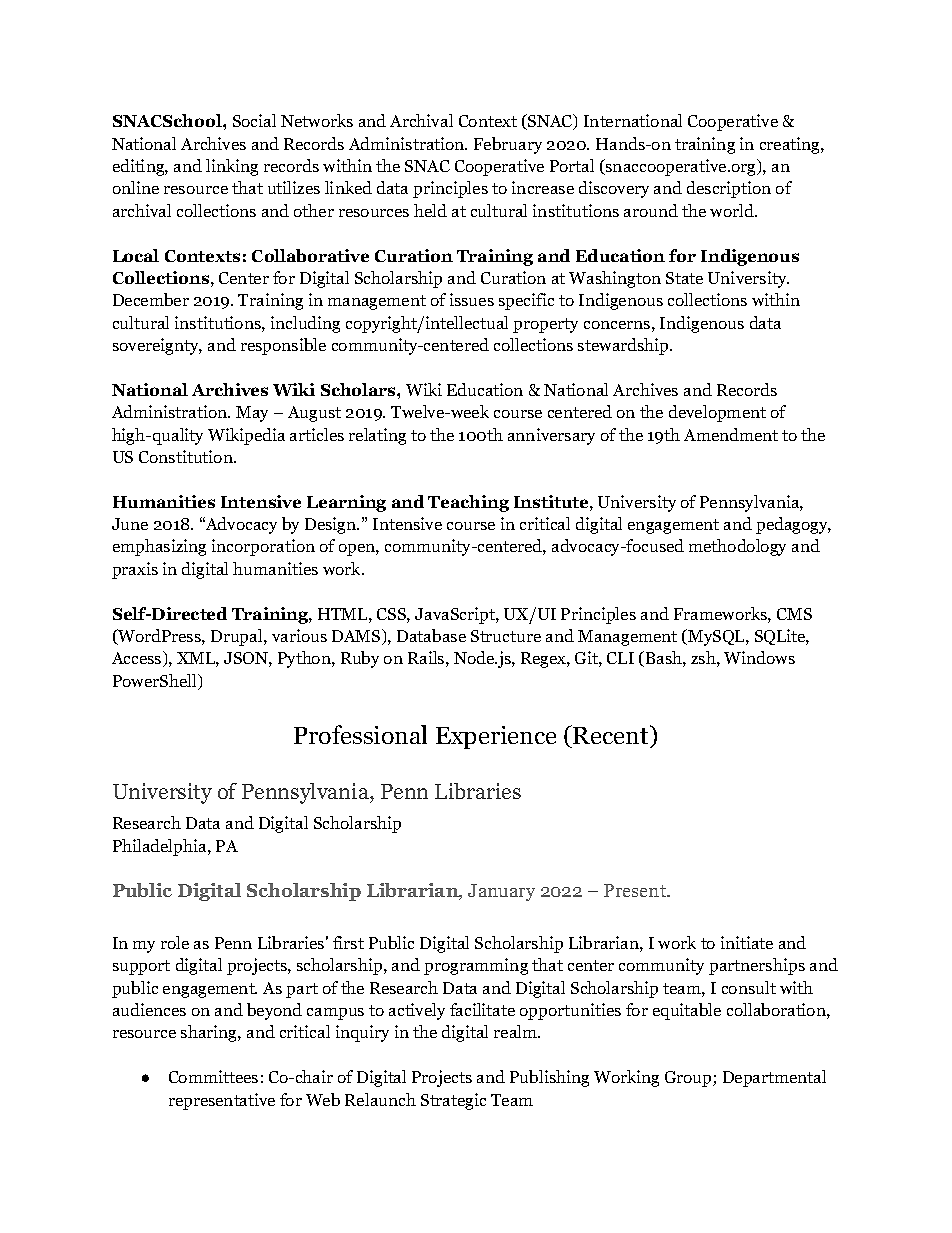 The width and height of the page is (952, 1233). I want to click on linking, so click(232, 167).
